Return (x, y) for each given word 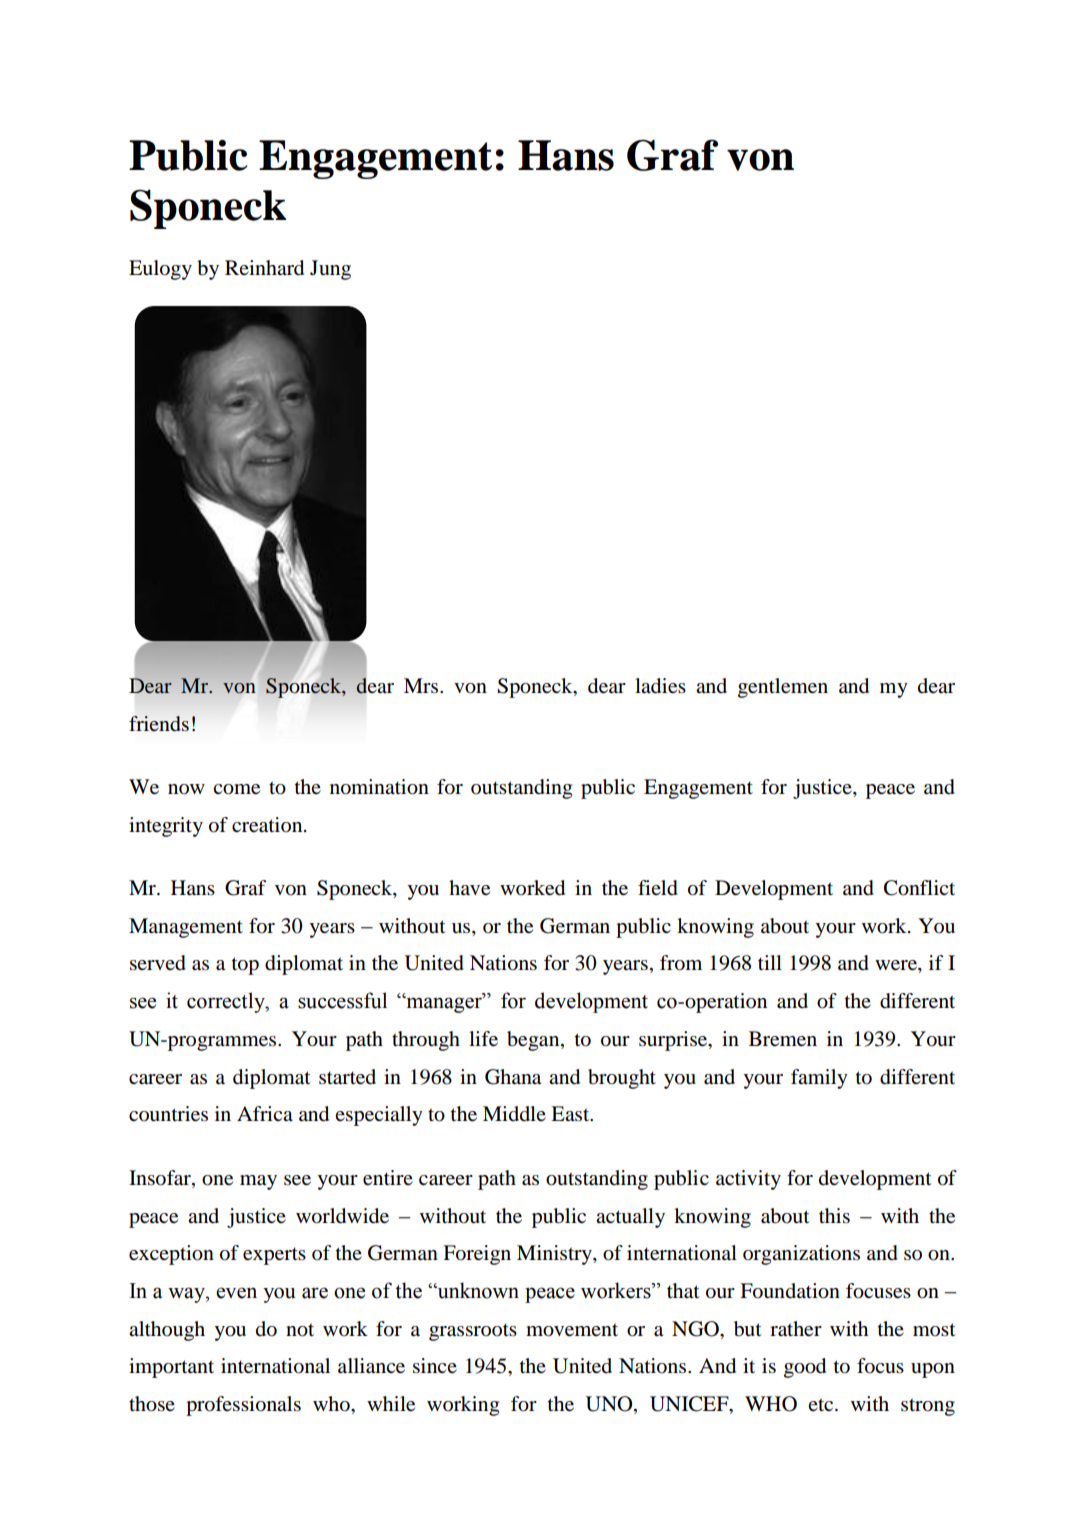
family (819, 1079)
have (469, 888)
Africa (265, 1113)
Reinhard (264, 268)
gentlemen (783, 688)
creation (268, 825)
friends (159, 724)
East (571, 1113)
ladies (660, 686)
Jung (330, 270)
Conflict (919, 888)
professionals (243, 1406)
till (770, 962)
